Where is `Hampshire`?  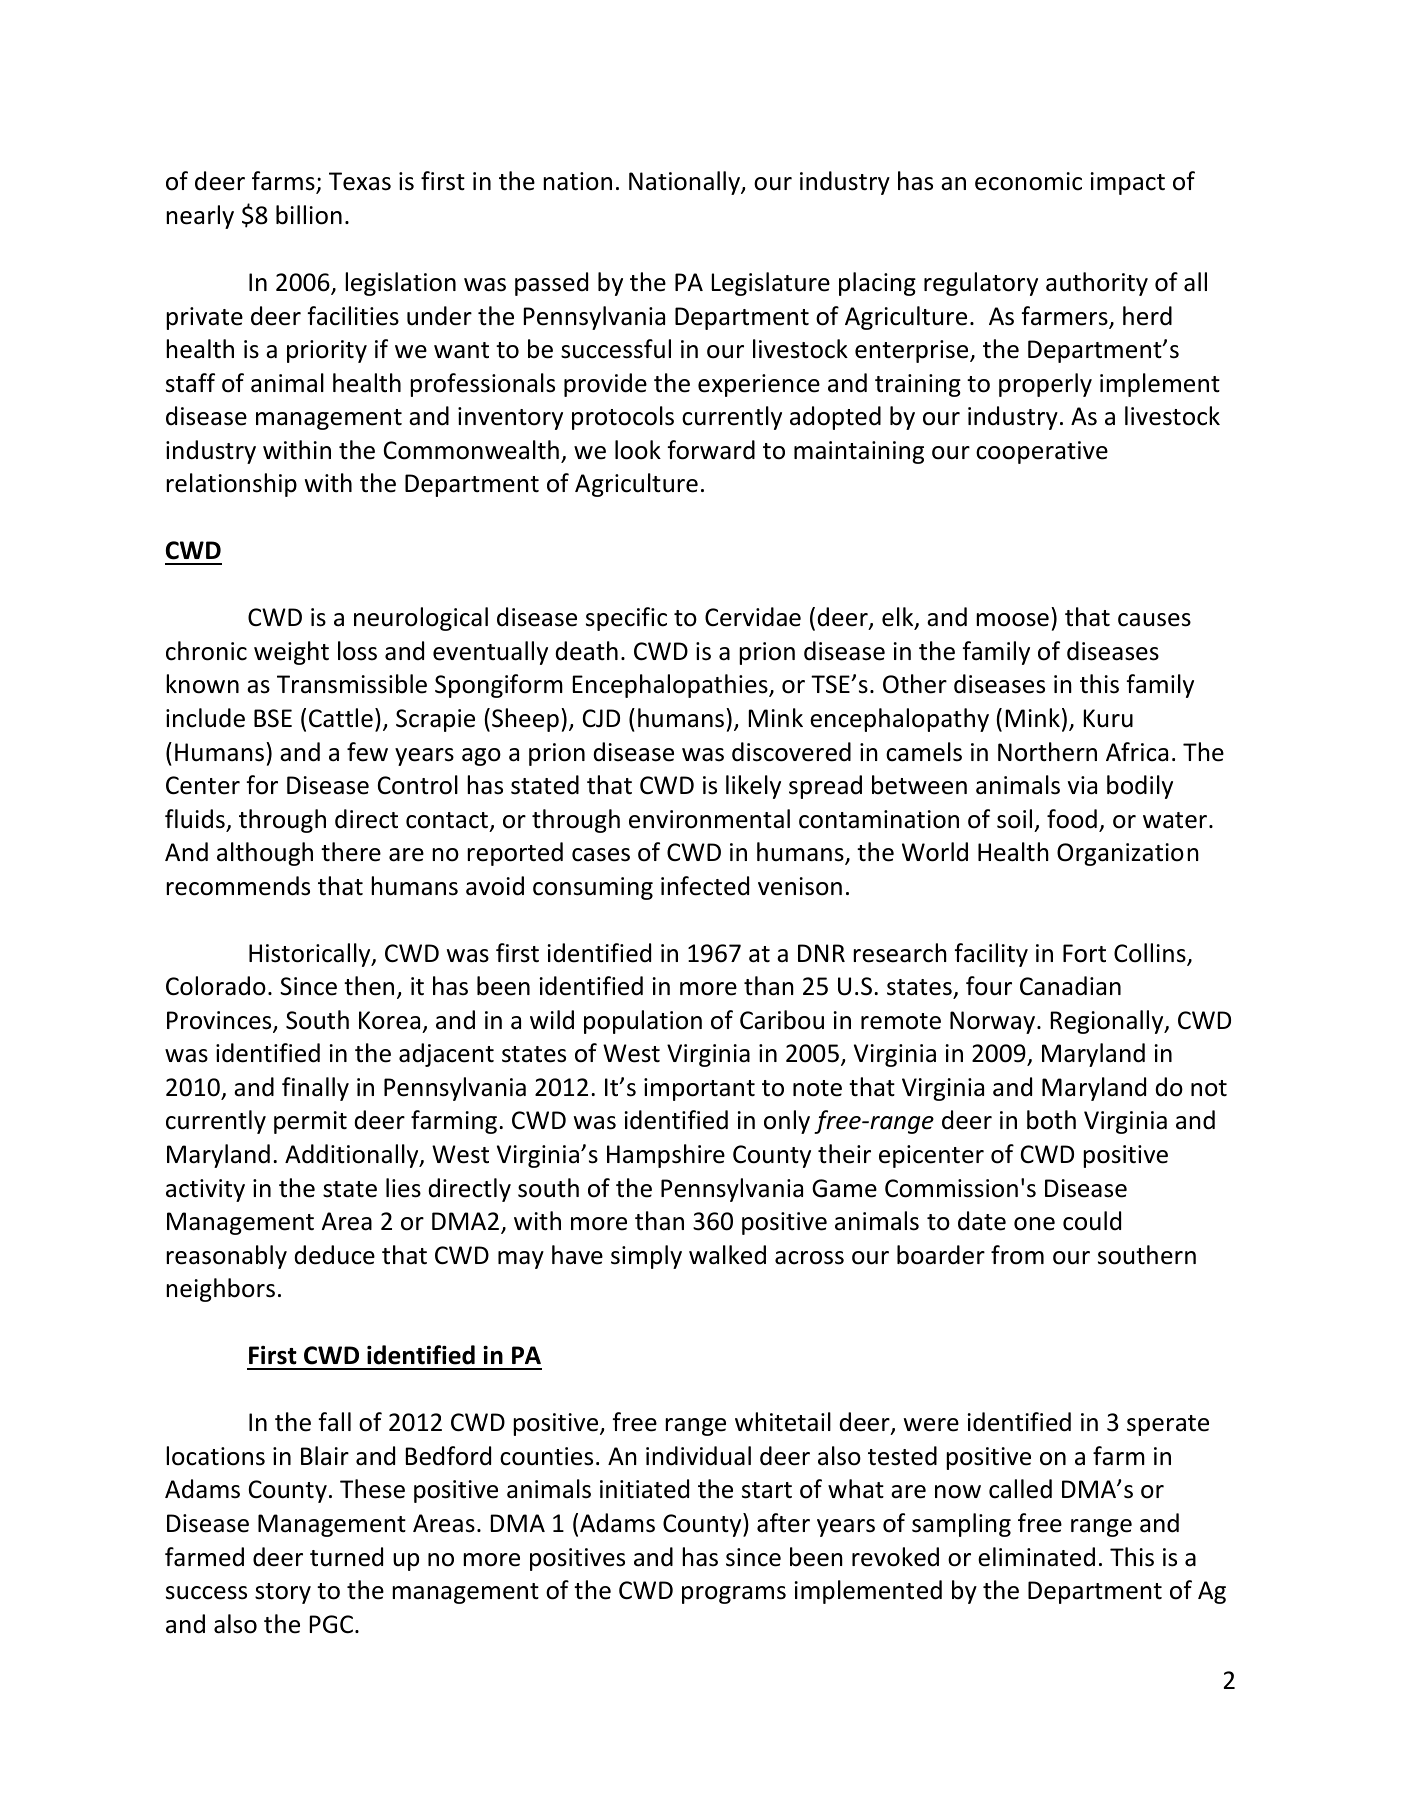
Hampshire is located at coordinates (666, 1156).
